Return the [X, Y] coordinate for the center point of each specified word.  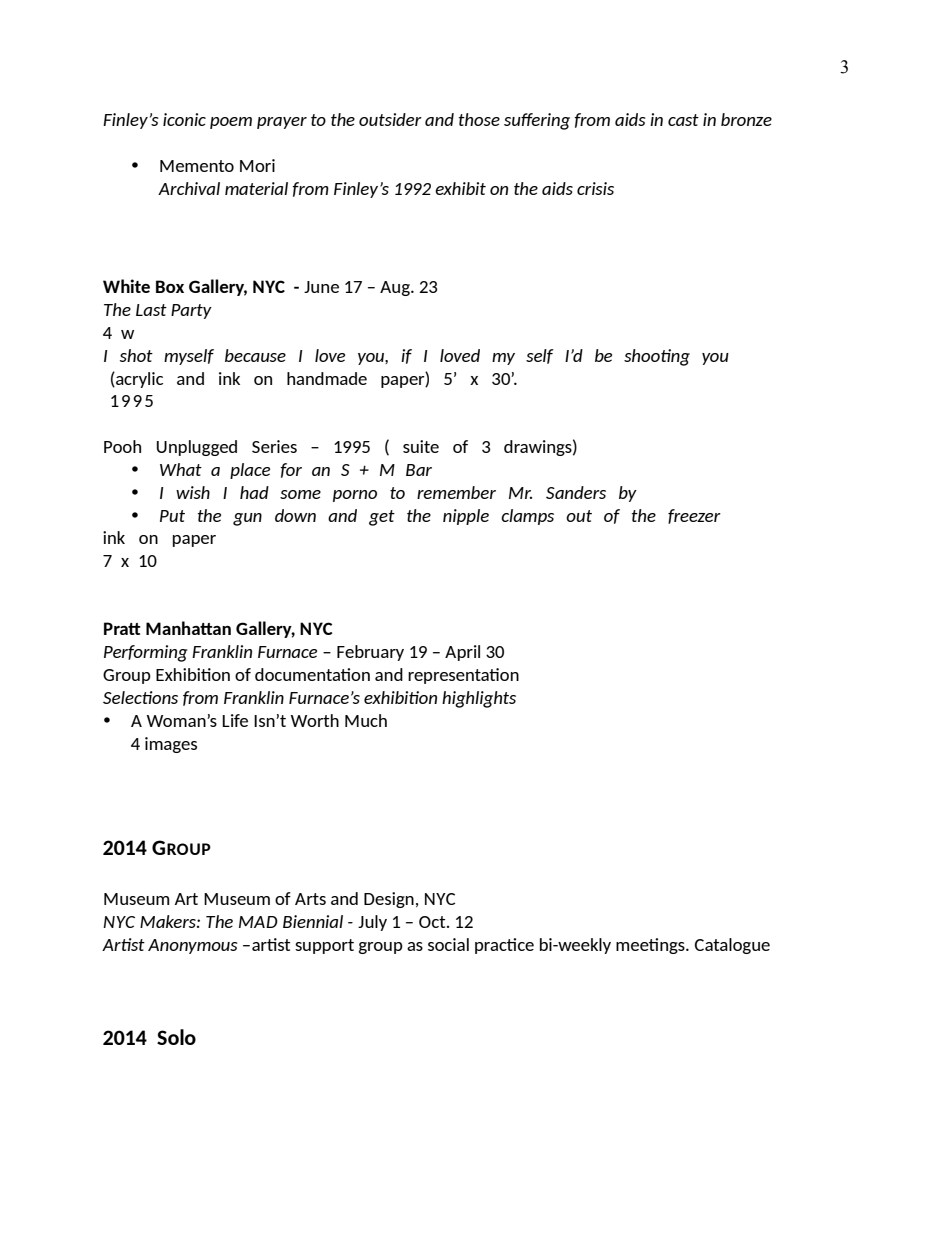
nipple [466, 517]
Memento [197, 166]
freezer [694, 516]
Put [172, 516]
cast [683, 120]
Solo [176, 1037]
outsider [390, 119]
